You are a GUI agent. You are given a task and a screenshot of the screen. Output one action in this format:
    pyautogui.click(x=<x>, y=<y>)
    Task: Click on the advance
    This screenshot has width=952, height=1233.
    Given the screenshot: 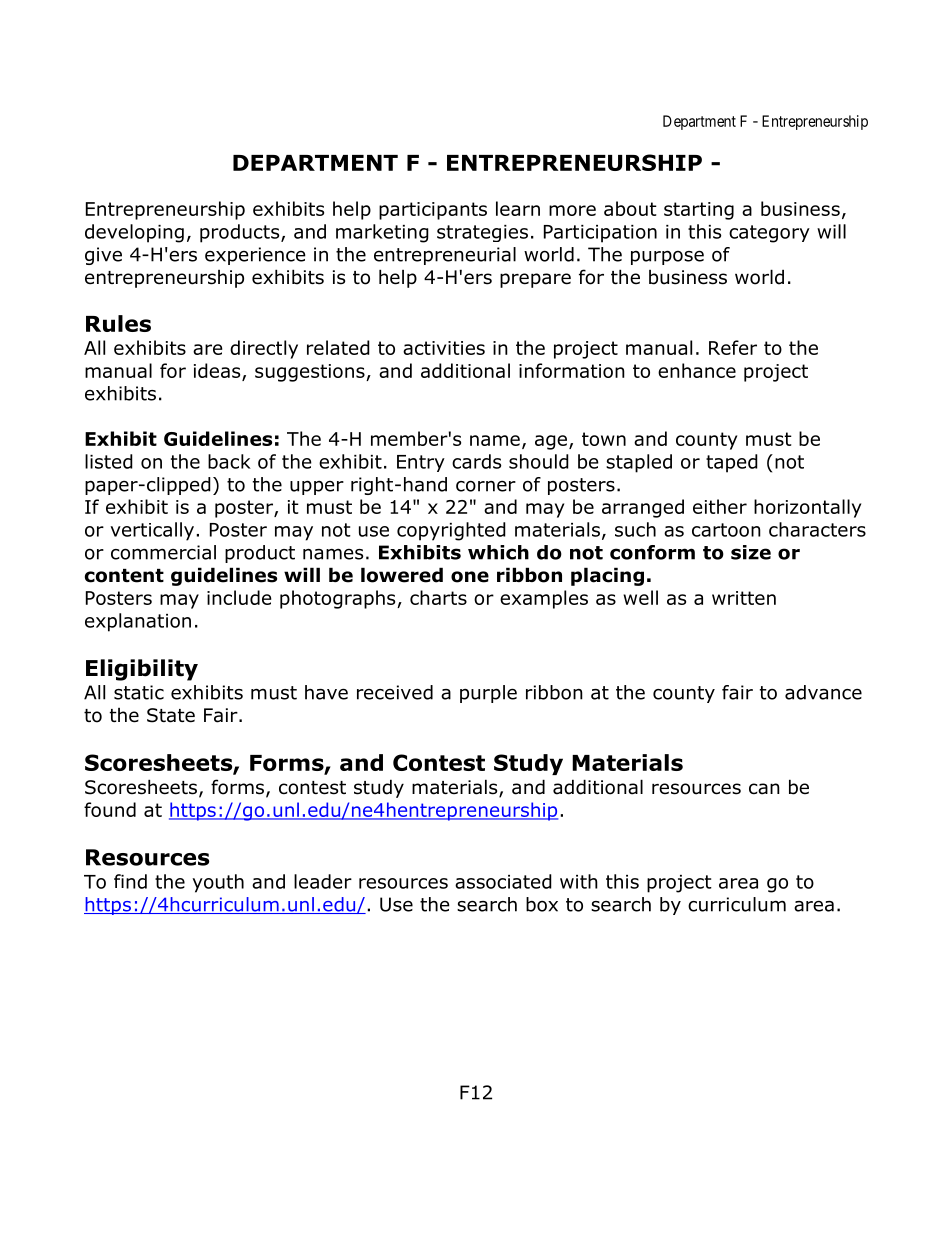 What is the action you would take?
    pyautogui.click(x=823, y=692)
